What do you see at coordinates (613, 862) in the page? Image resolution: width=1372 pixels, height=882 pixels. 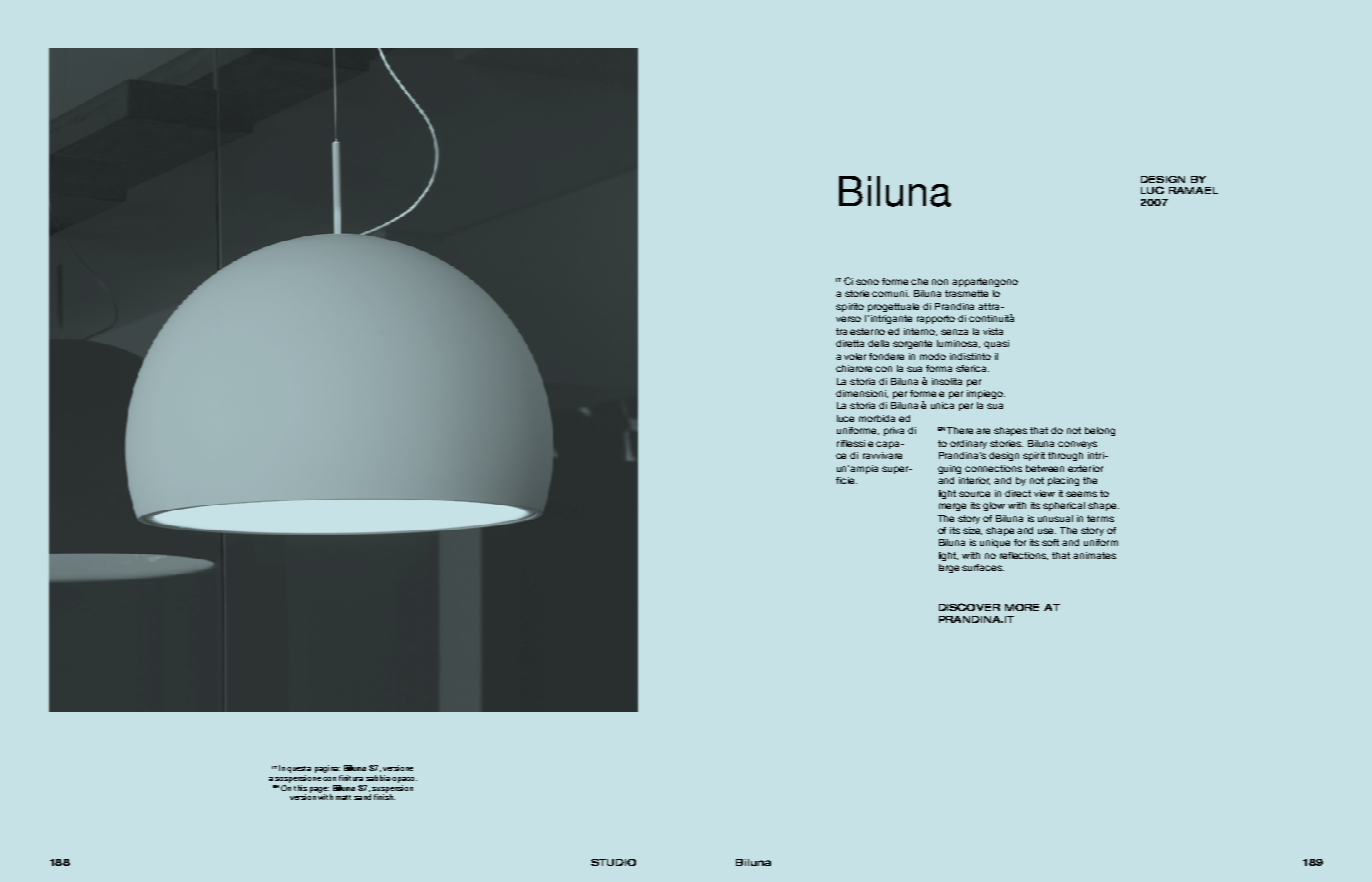 I see `STUDIO` at bounding box center [613, 862].
